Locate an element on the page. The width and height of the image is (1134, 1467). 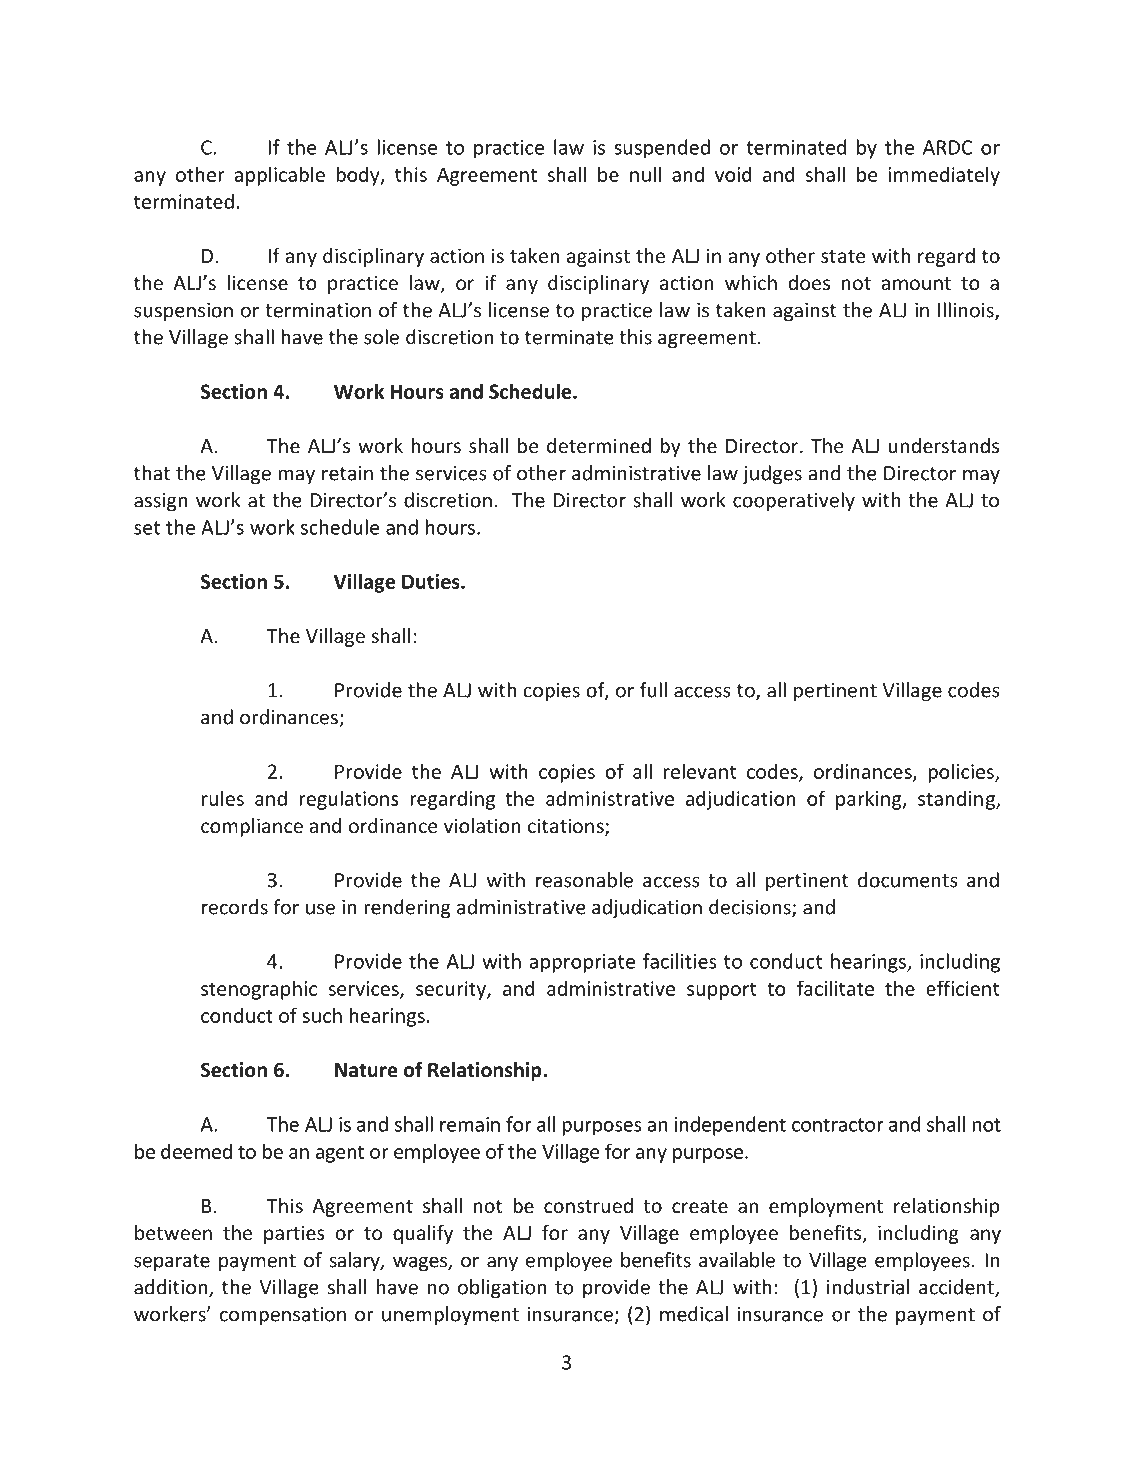
reasonable is located at coordinates (584, 880).
